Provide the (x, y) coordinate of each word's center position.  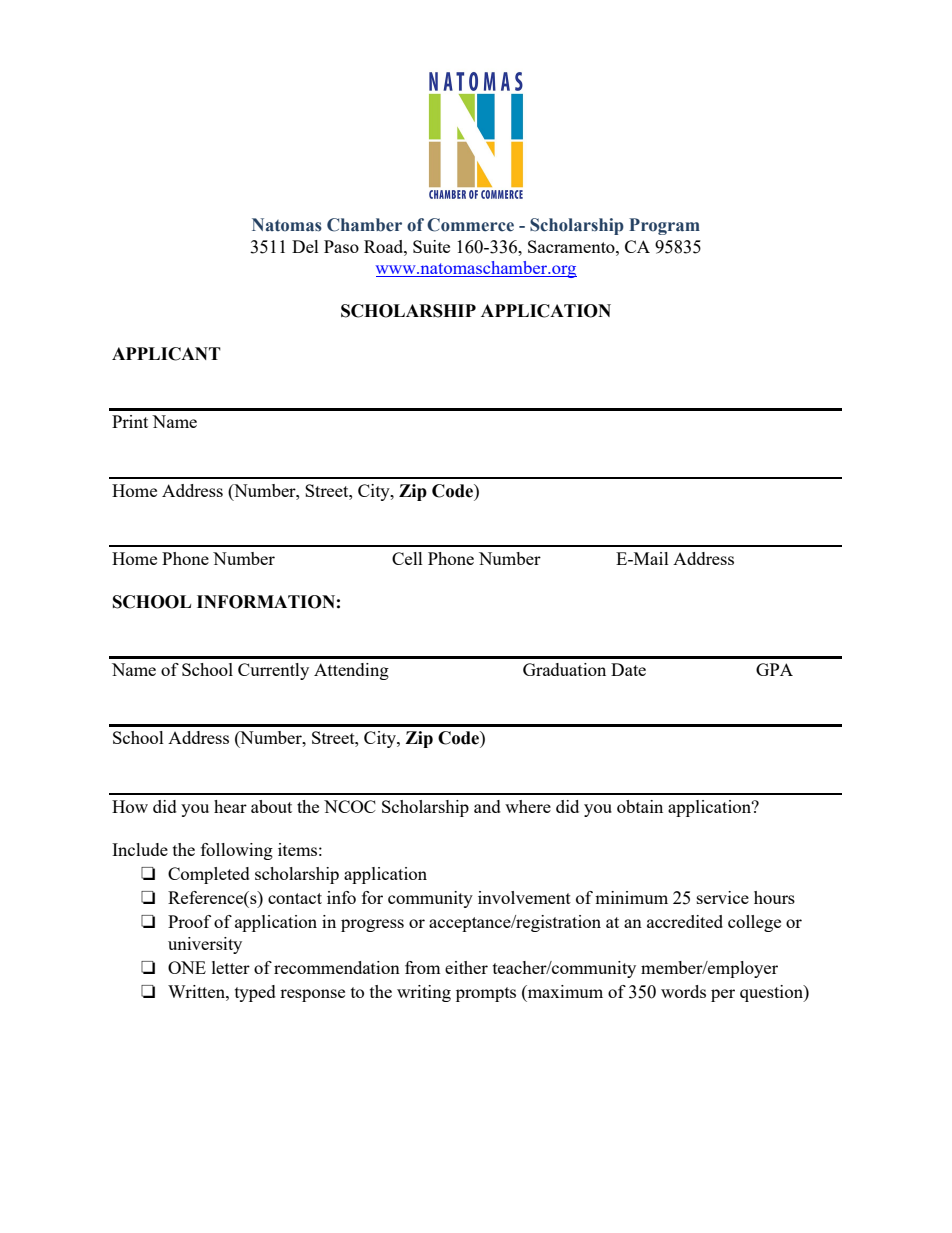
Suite (431, 246)
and (487, 806)
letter (231, 967)
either (466, 967)
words (683, 991)
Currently (273, 671)
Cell (407, 558)
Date (628, 669)
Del (305, 246)
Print (130, 421)
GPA (774, 669)
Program (664, 226)
